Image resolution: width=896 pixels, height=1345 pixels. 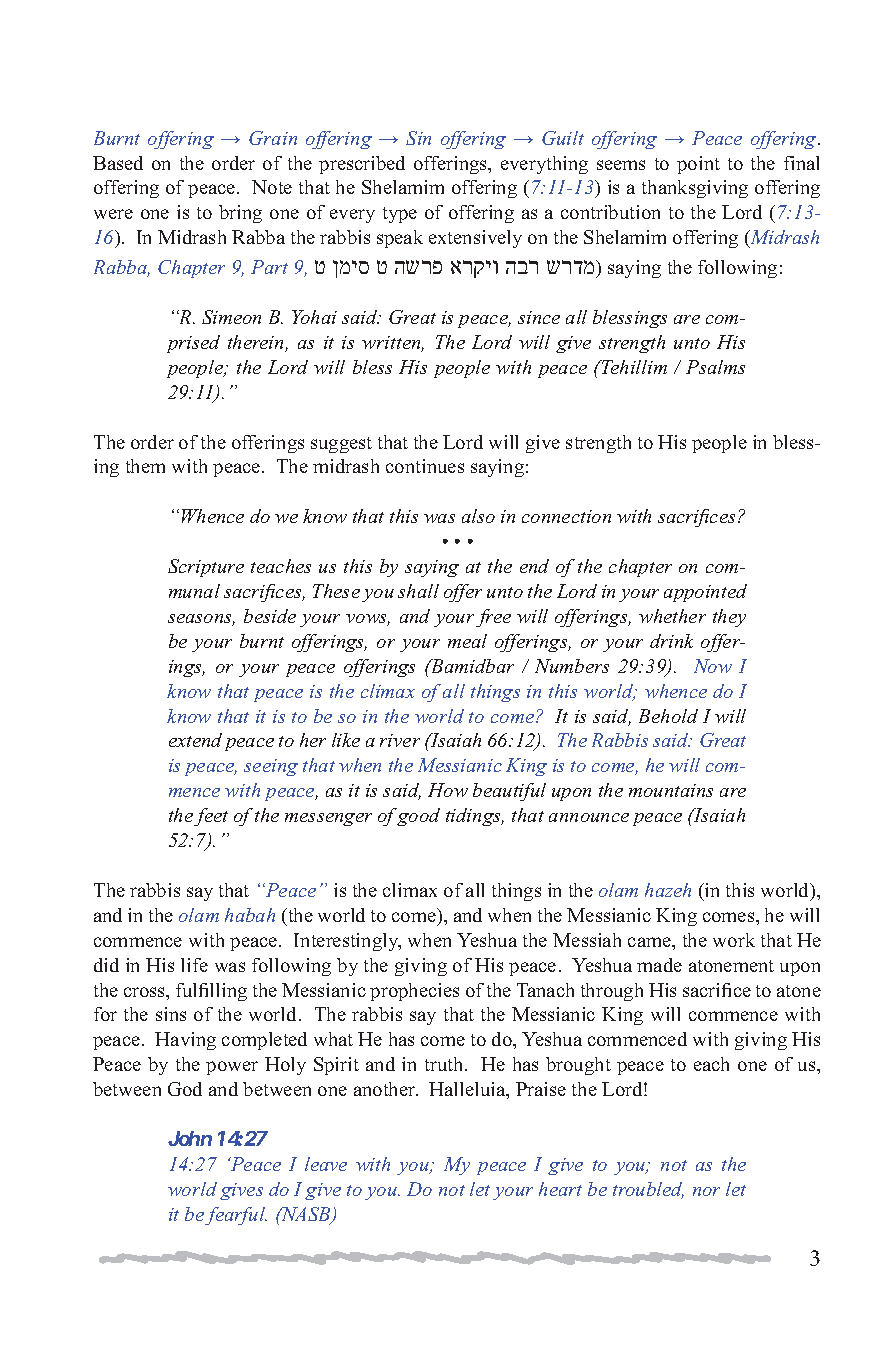 What do you see at coordinates (729, 618) in the image?
I see `they` at bounding box center [729, 618].
